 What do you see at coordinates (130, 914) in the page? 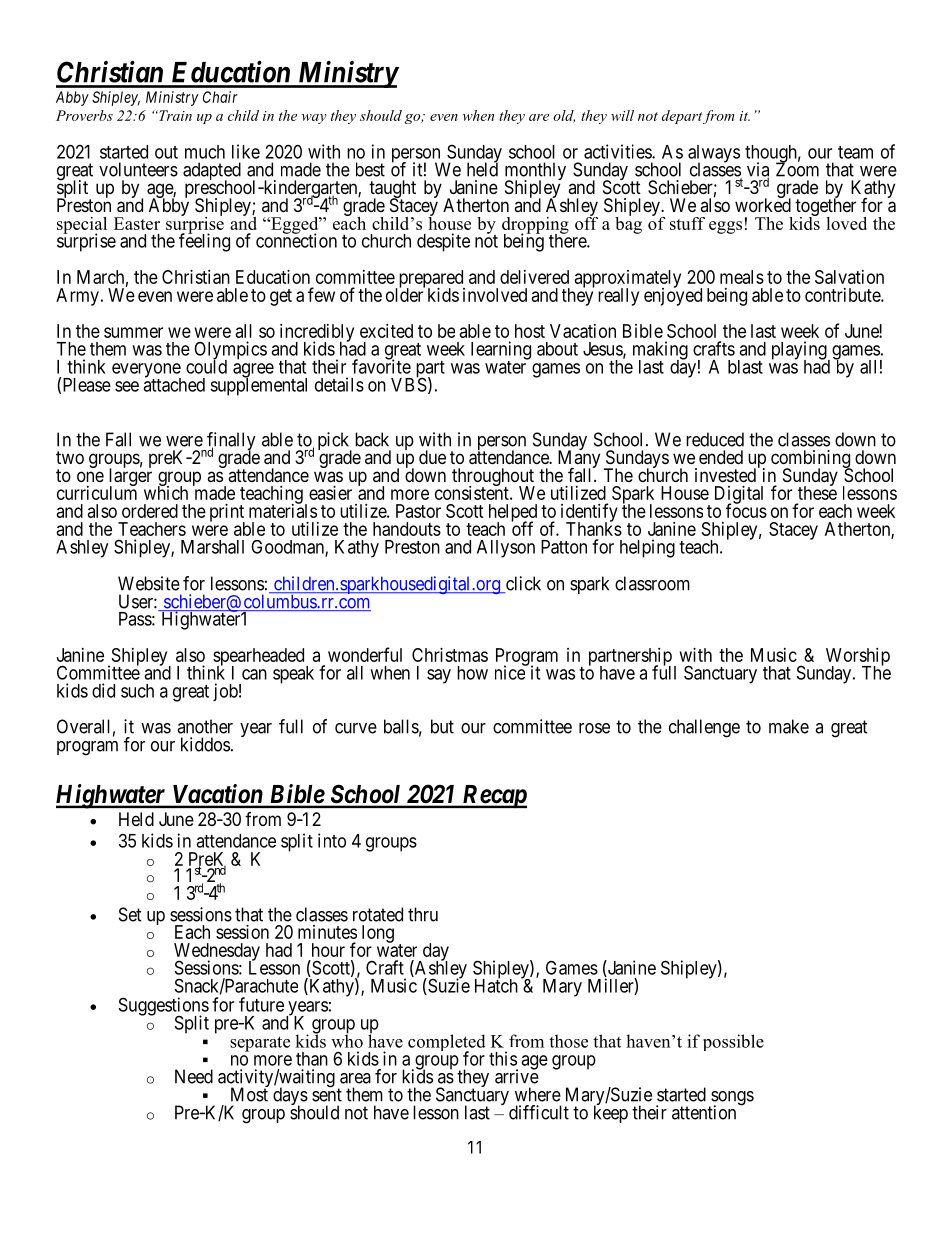
I see `Set` at bounding box center [130, 914].
